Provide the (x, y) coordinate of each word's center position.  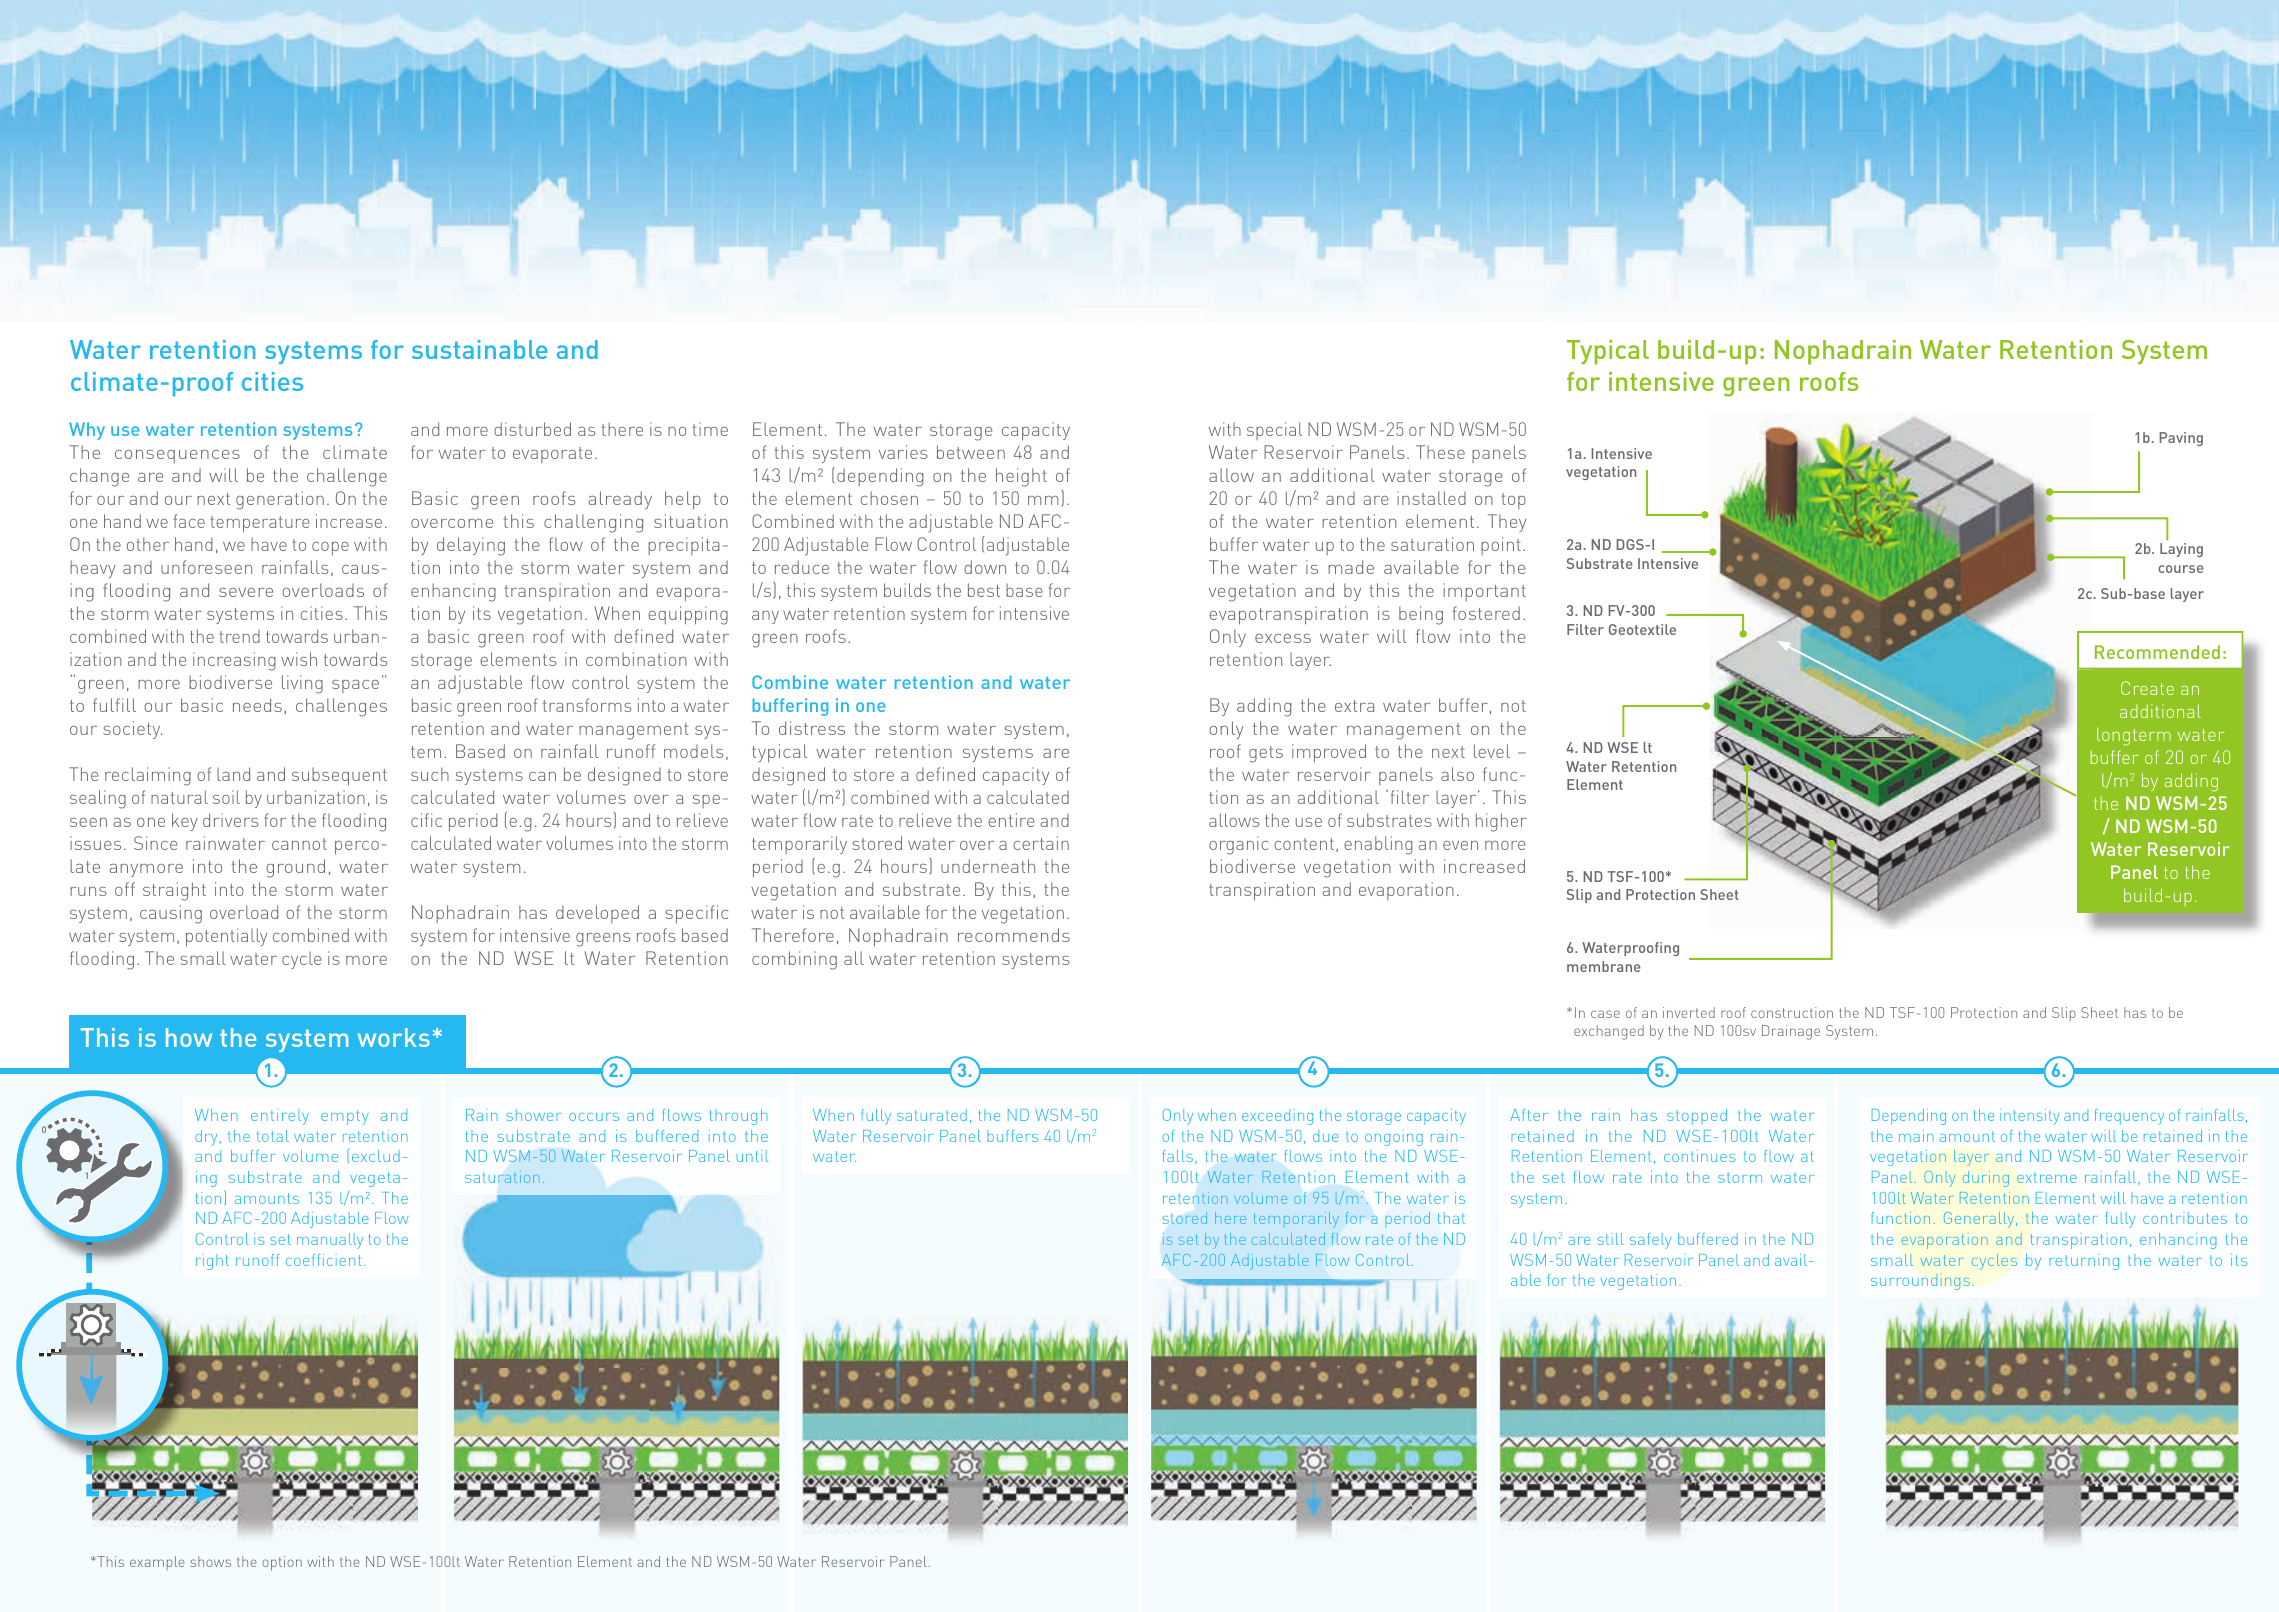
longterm (2134, 736)
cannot (299, 844)
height (1021, 477)
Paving (2181, 439)
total (273, 1136)
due (1326, 1136)
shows (210, 1561)
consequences (177, 456)
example (157, 1563)
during (1986, 1179)
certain (1041, 843)
